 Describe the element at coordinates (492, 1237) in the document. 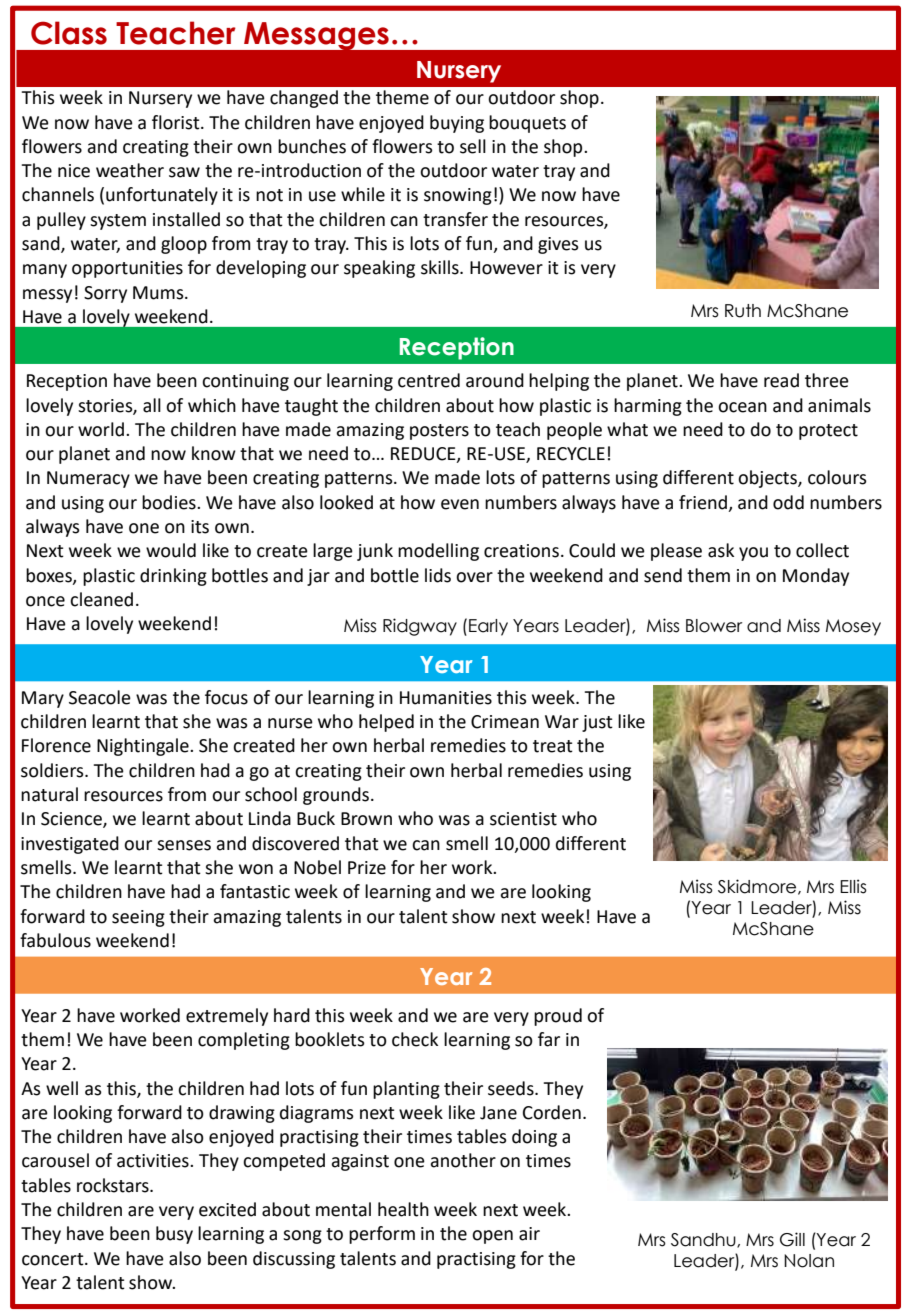

I see `open` at that location.
